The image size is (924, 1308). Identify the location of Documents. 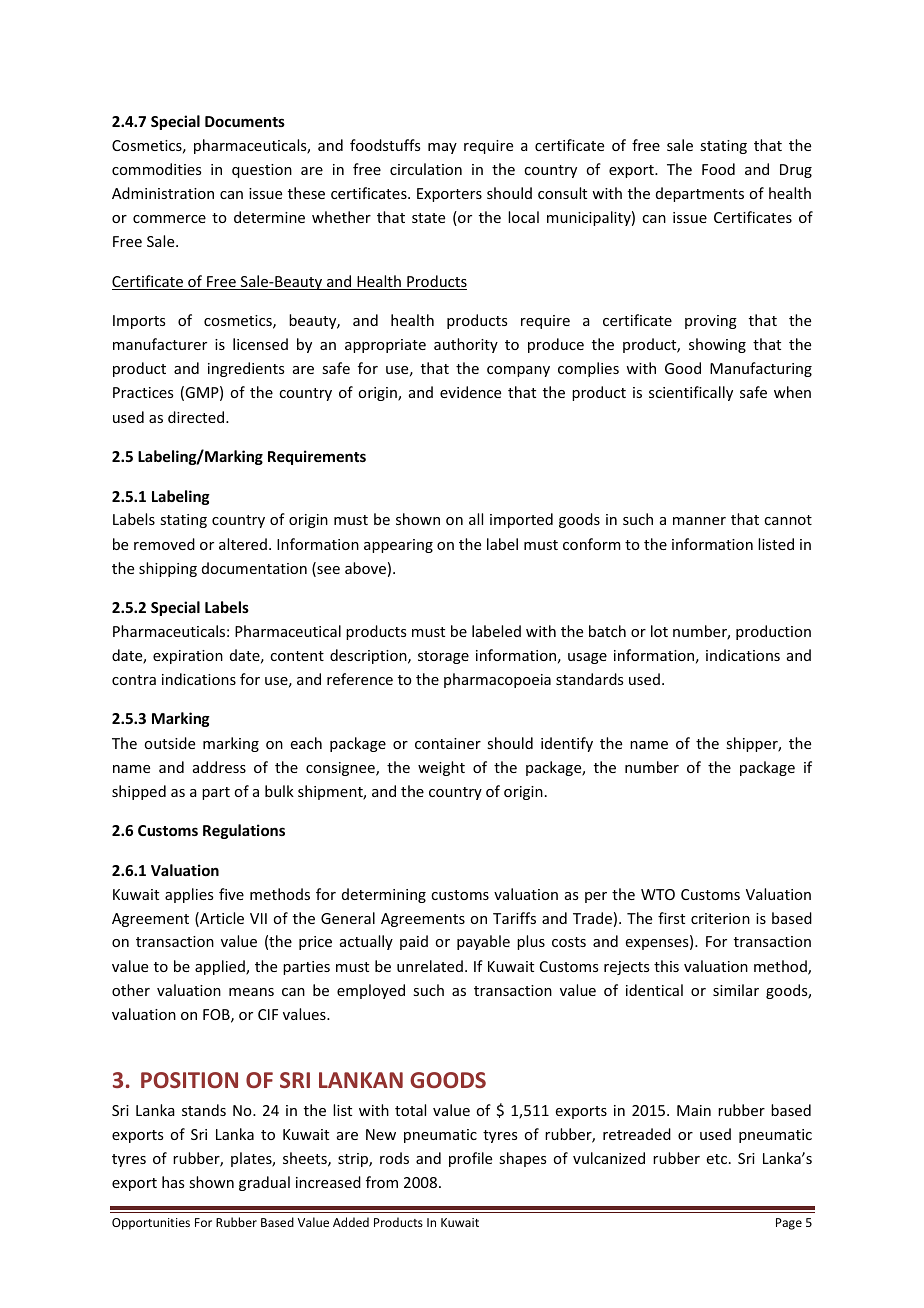
(245, 121).
